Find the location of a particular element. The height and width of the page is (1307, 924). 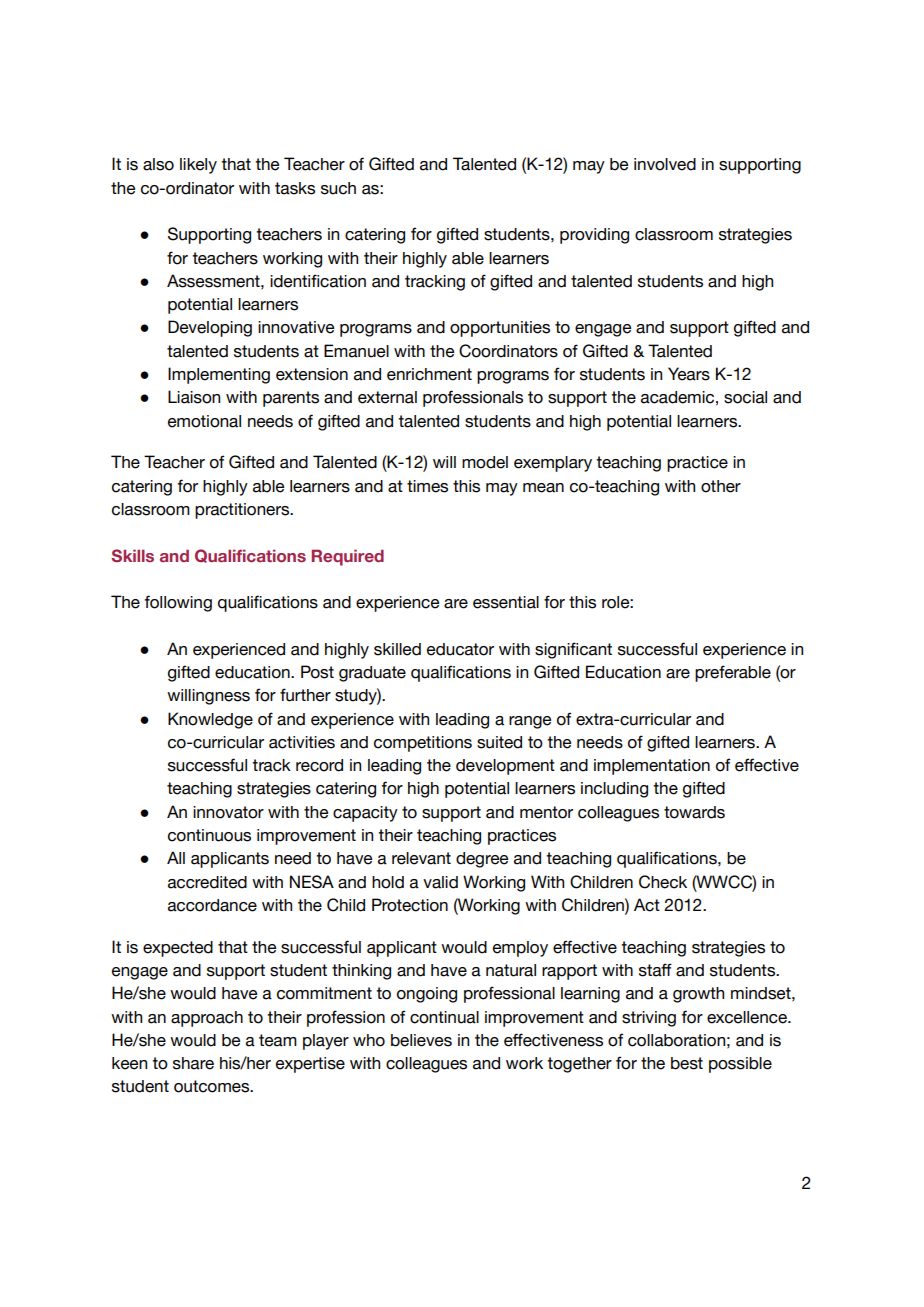

significant is located at coordinates (573, 650).
